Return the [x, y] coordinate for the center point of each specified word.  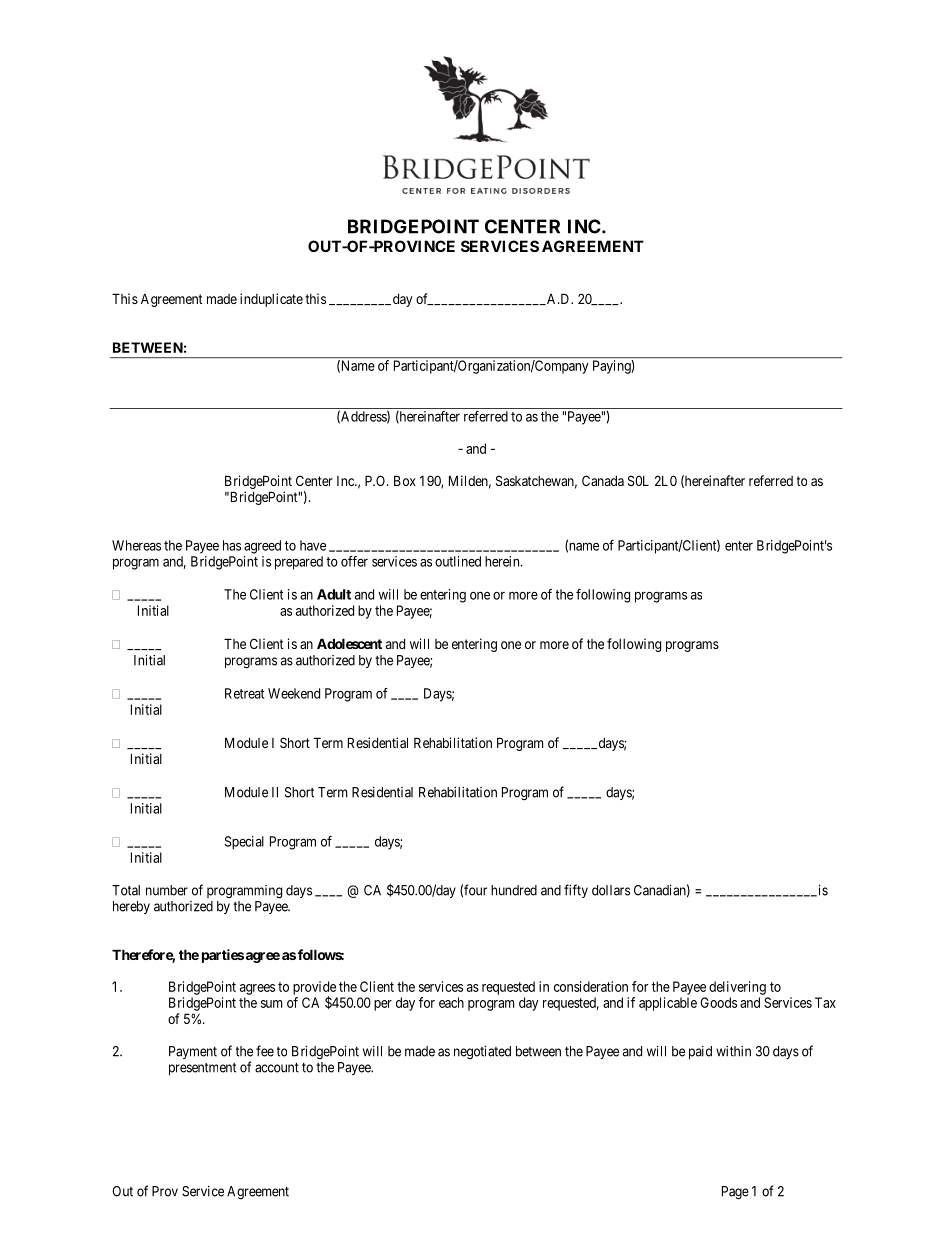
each [451, 1002]
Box [405, 480]
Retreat [244, 693]
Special [244, 843]
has [232, 545]
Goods [718, 1002]
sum [271, 1004]
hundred [514, 890]
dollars [611, 890]
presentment [202, 1069]
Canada [603, 480]
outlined [458, 561]
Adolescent [349, 643]
